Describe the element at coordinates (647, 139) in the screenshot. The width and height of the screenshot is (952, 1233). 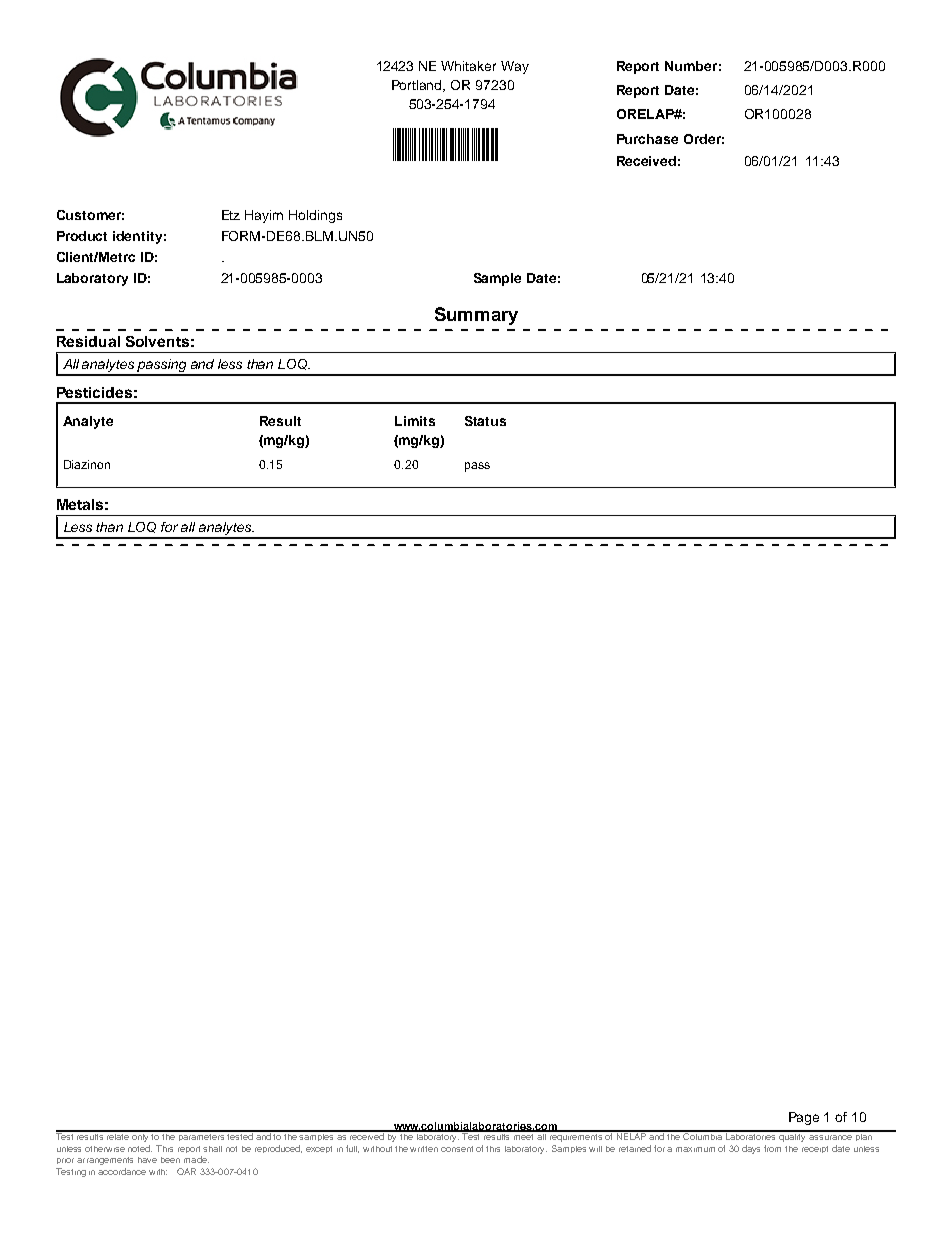
I see `Purchase` at that location.
